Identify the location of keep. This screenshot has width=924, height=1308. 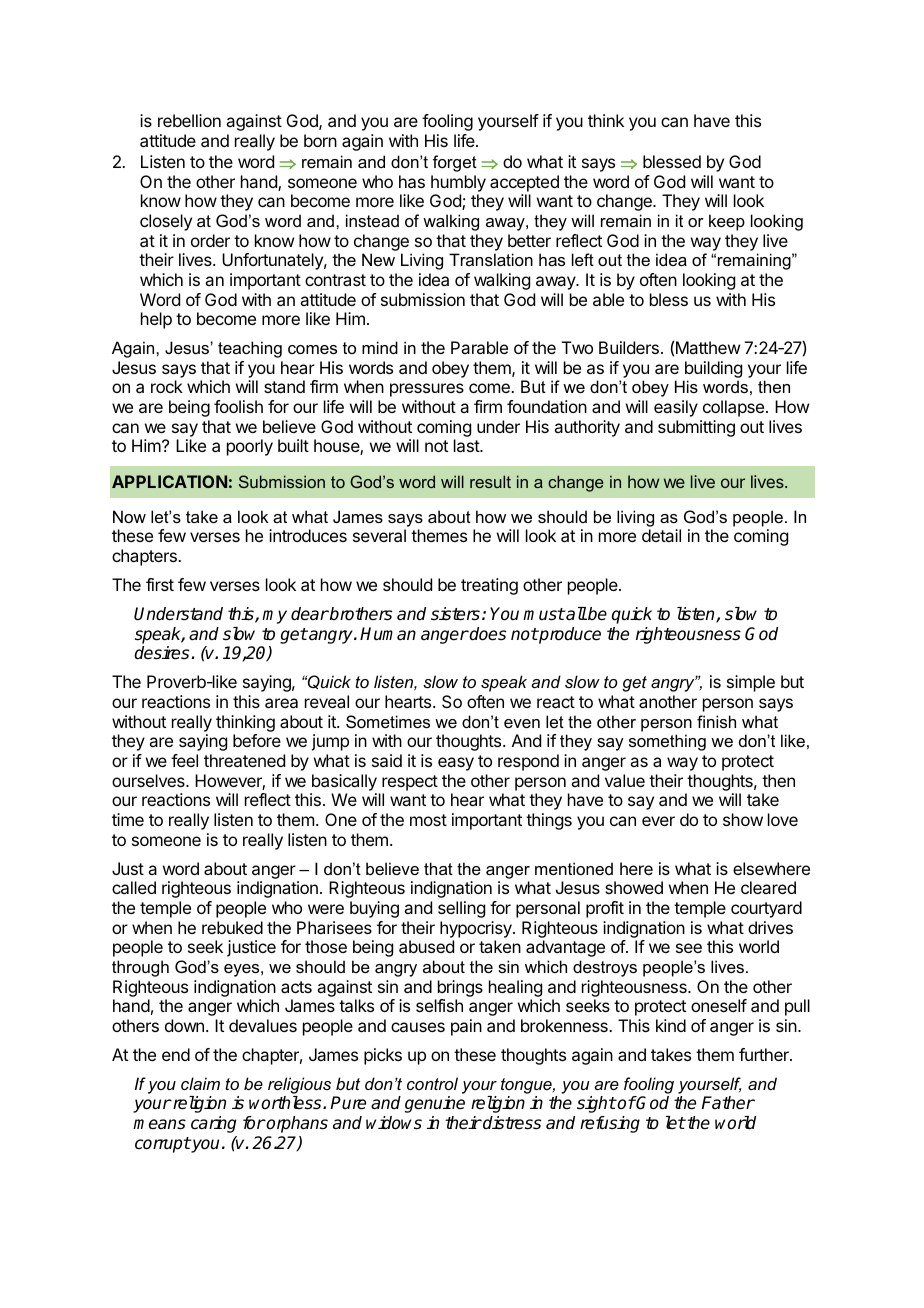
(727, 222).
